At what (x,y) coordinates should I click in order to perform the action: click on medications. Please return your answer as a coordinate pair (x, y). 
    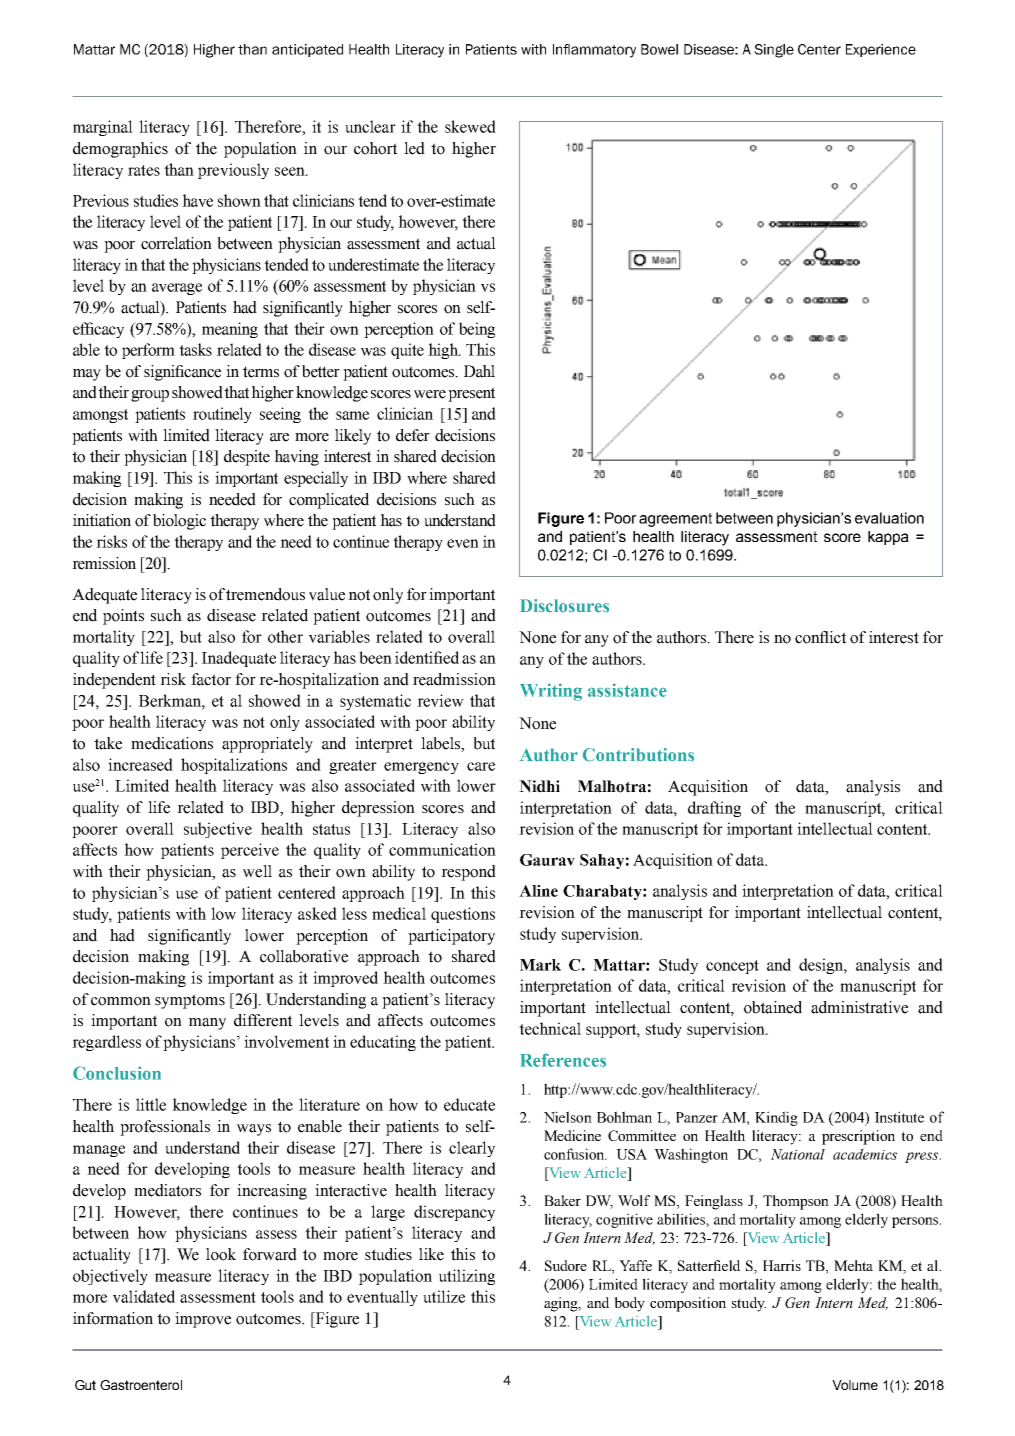
    Looking at the image, I should click on (172, 743).
